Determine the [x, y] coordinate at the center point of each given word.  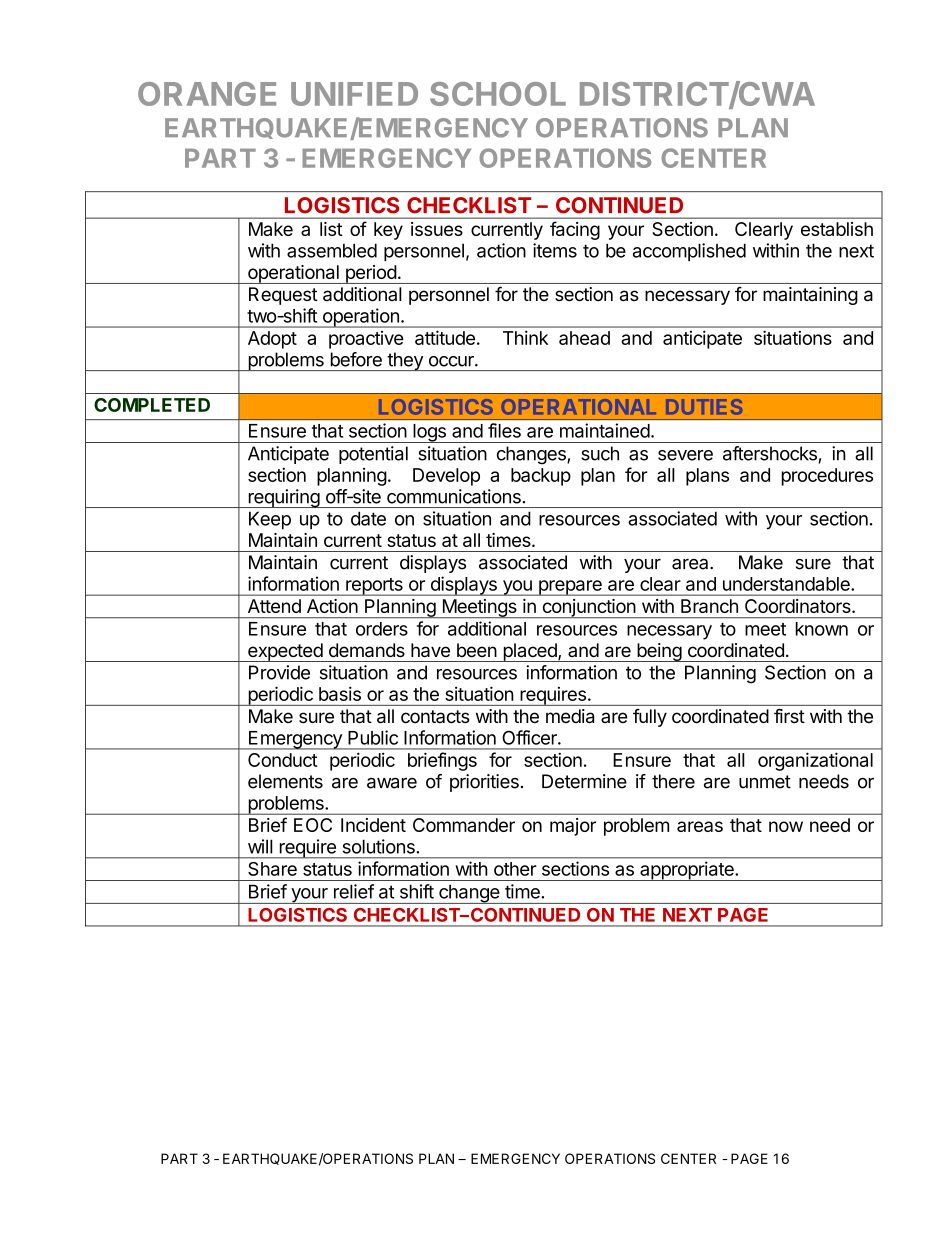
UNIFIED [354, 94]
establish [837, 229]
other [515, 869]
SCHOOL [498, 94]
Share [272, 869]
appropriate [687, 871]
